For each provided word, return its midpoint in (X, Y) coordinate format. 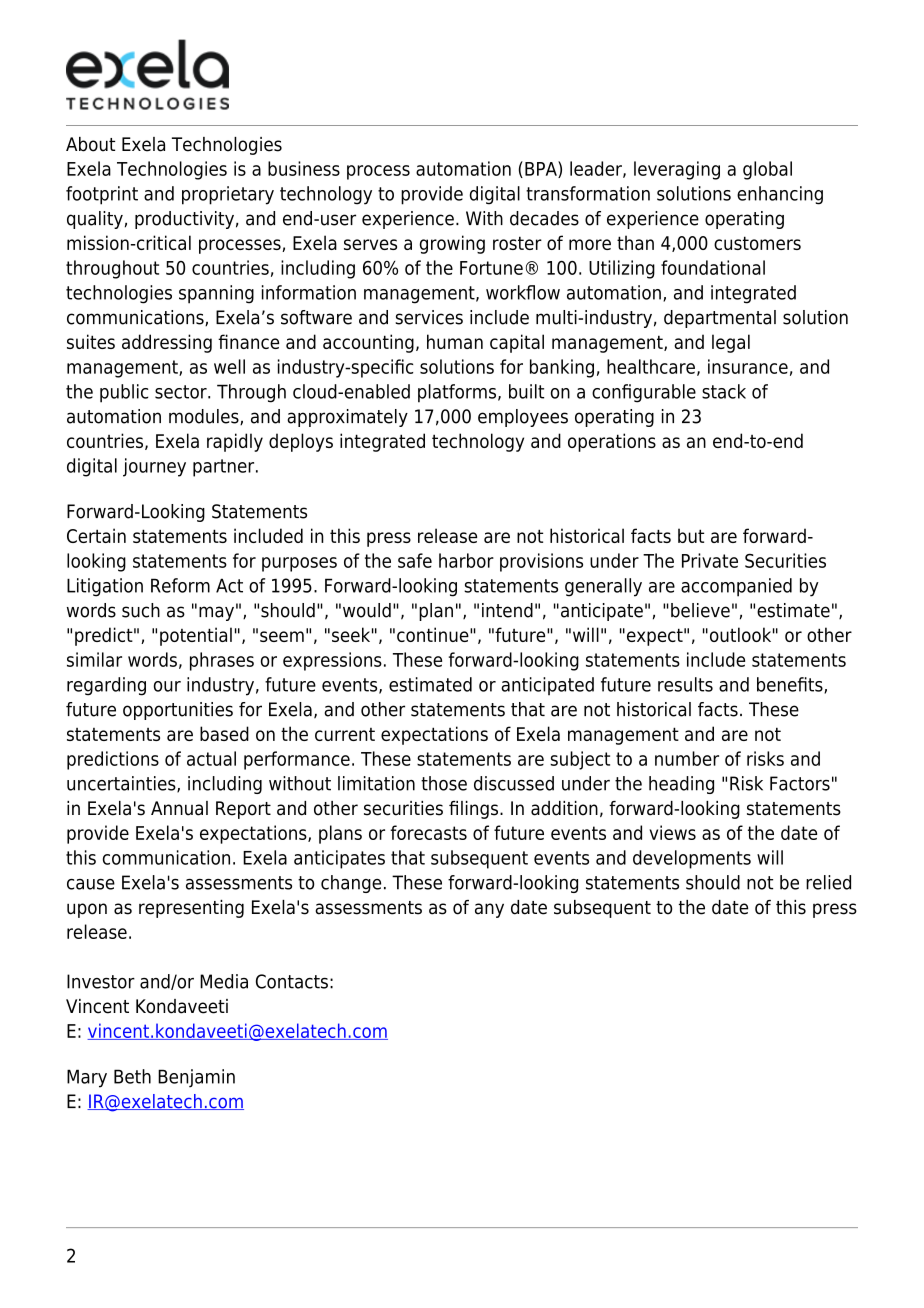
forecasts (428, 832)
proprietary (228, 195)
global (767, 170)
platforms (457, 393)
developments (692, 859)
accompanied (736, 587)
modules (205, 417)
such (141, 610)
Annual (179, 808)
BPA (542, 169)
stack (724, 391)
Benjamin (196, 1078)
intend (507, 610)
